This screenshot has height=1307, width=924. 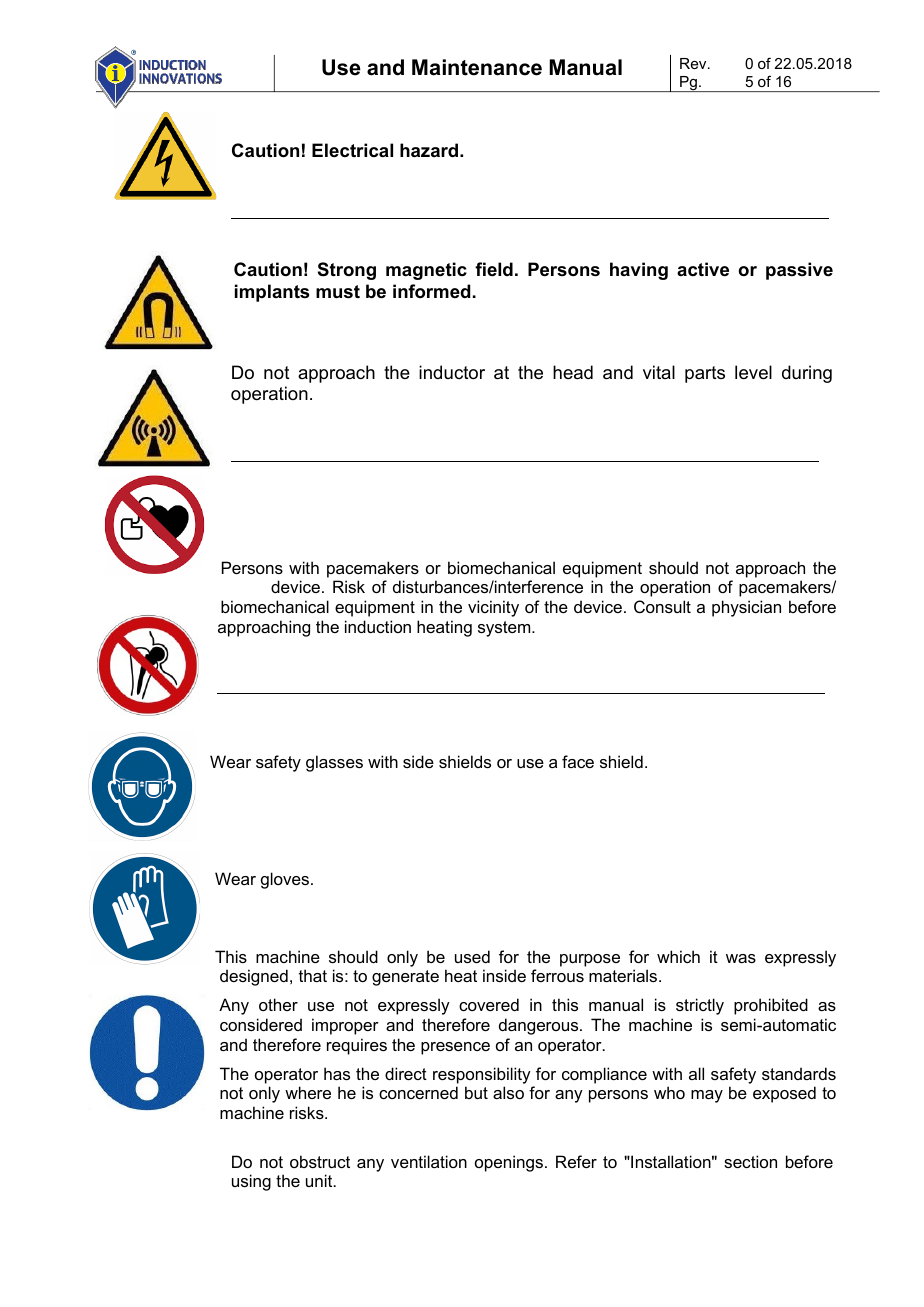 What do you see at coordinates (477, 67) in the screenshot?
I see `Maintenance` at bounding box center [477, 67].
